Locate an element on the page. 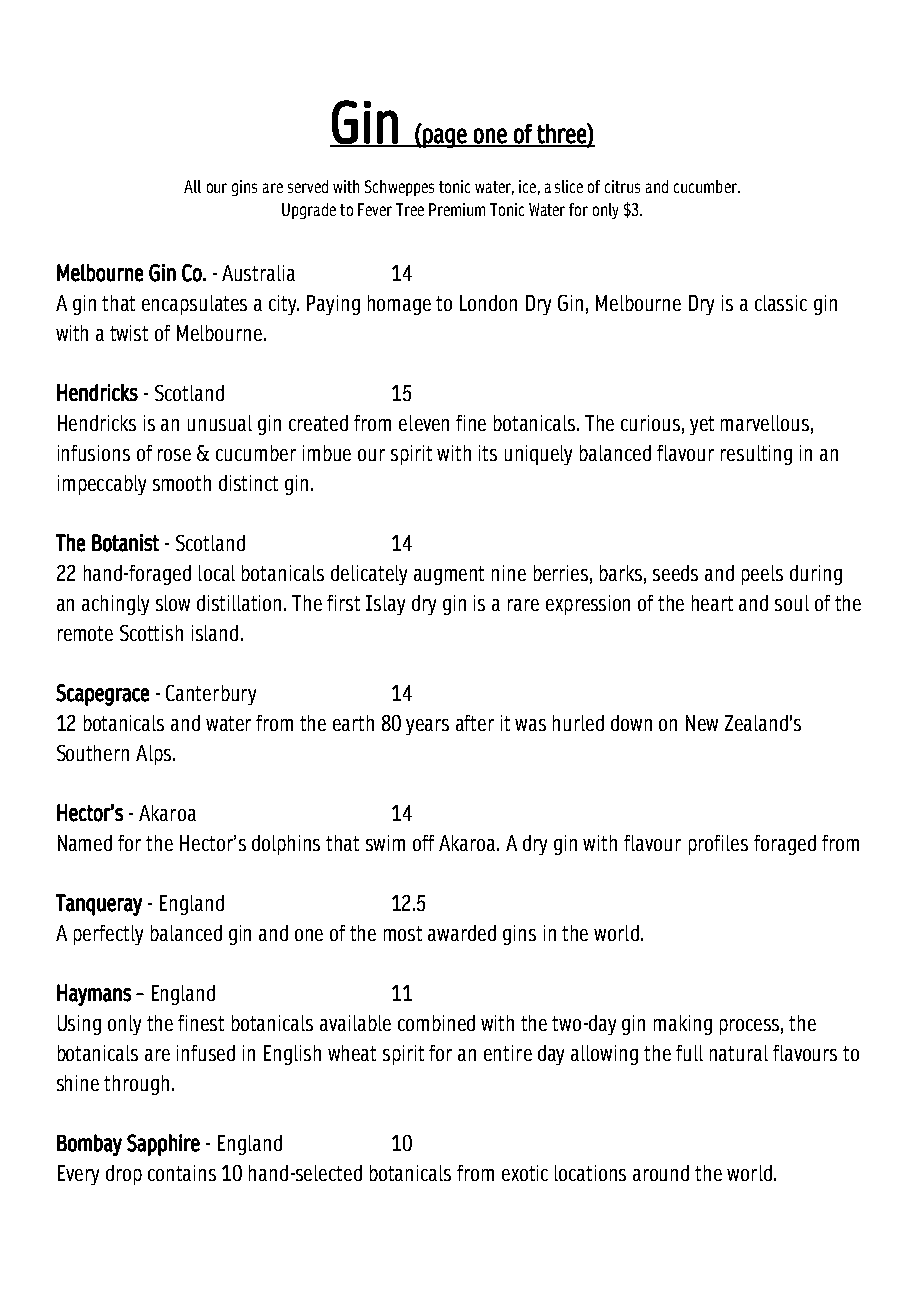 This image has height=1308, width=924. eleven is located at coordinates (424, 423).
